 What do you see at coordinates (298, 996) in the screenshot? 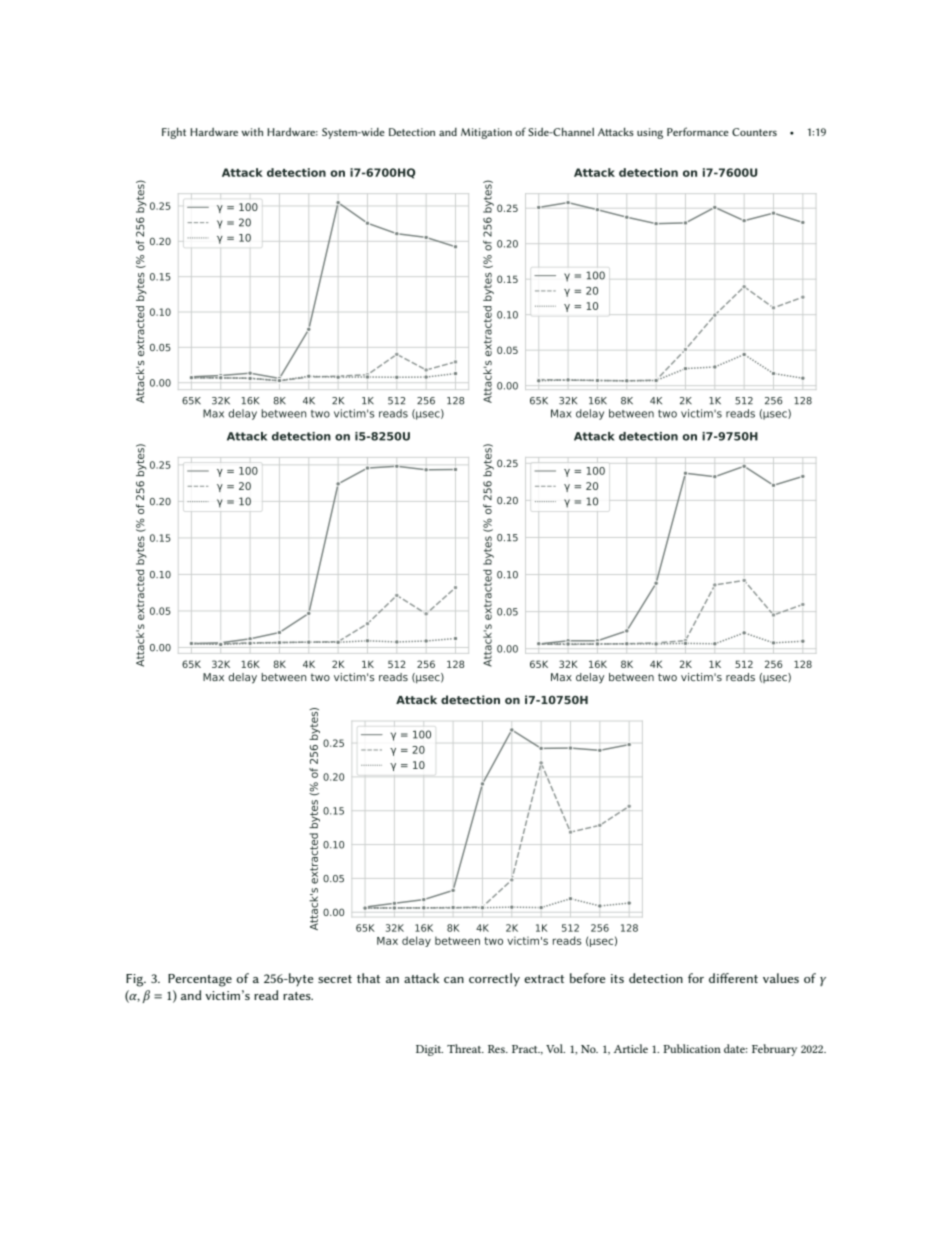
I see `rates` at bounding box center [298, 996].
